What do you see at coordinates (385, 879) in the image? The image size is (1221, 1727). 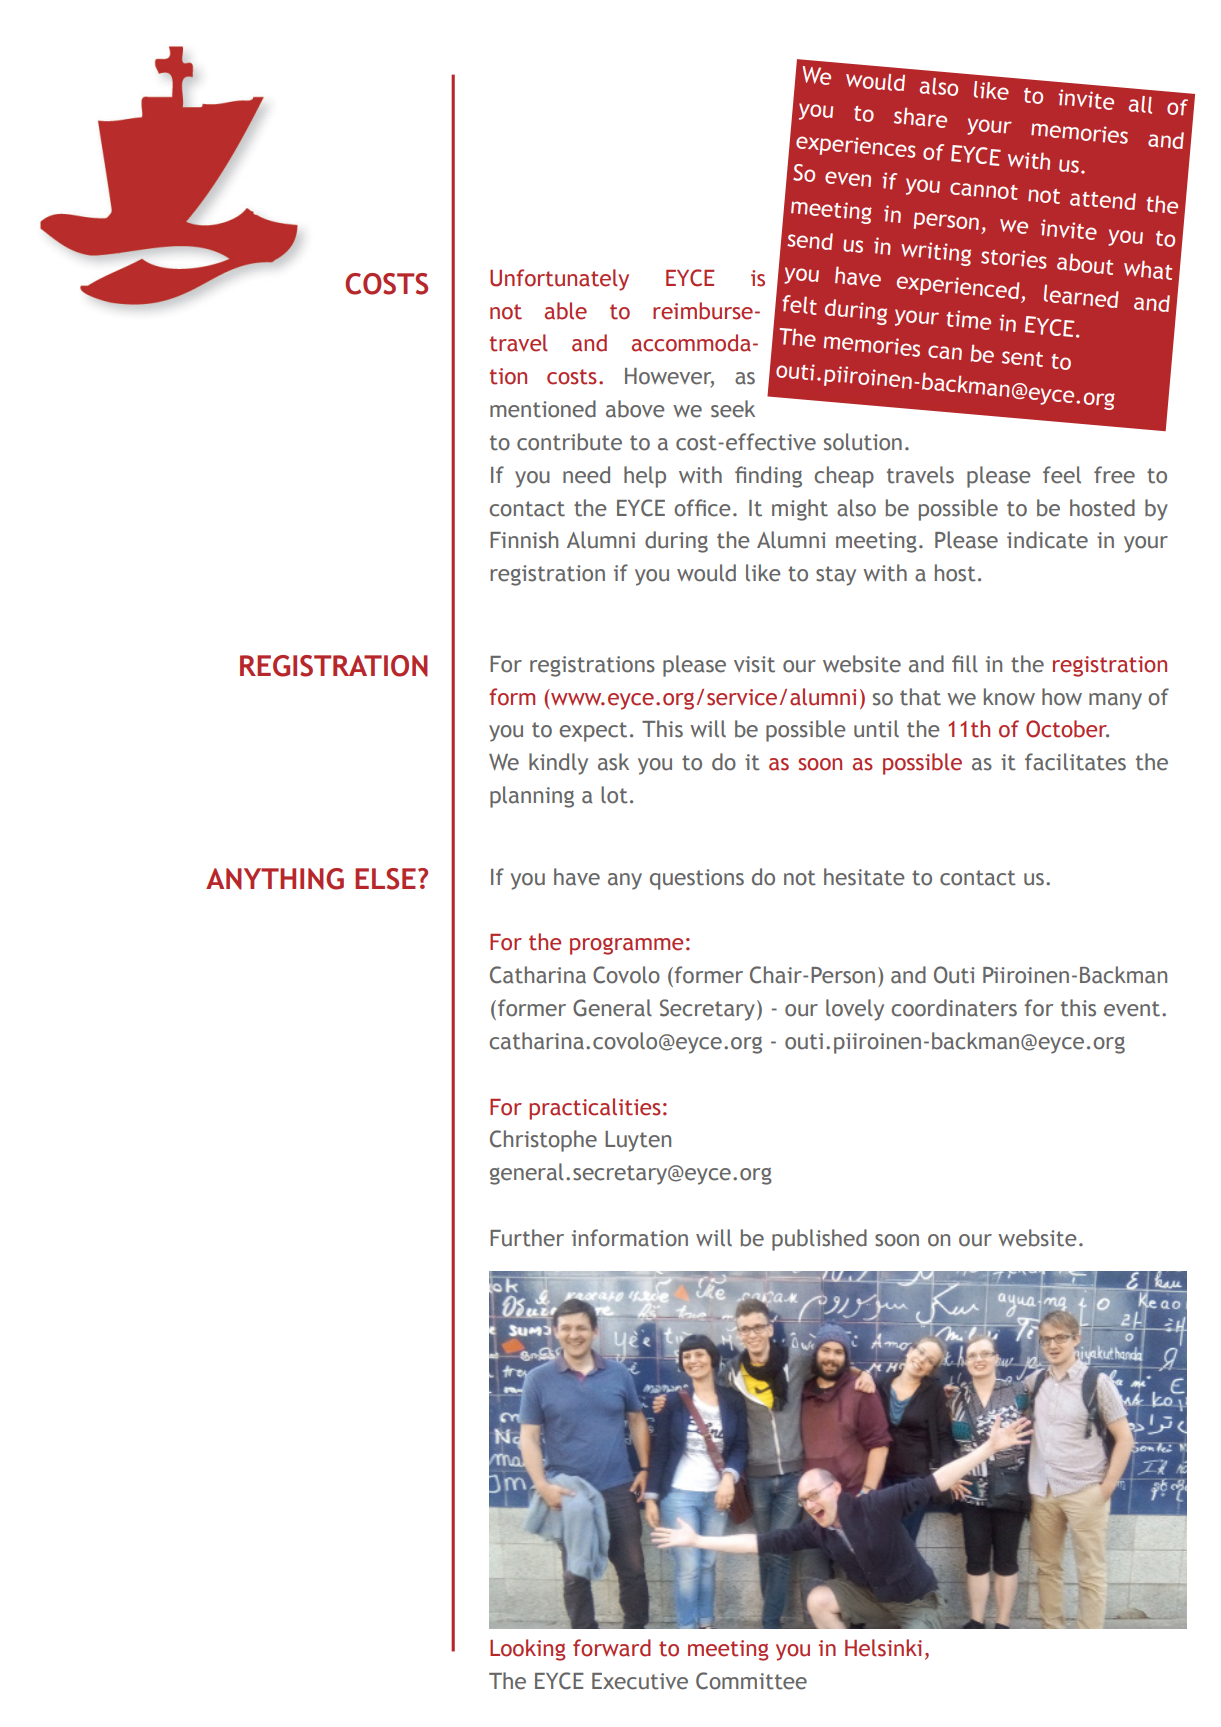 I see `ELSE` at bounding box center [385, 879].
